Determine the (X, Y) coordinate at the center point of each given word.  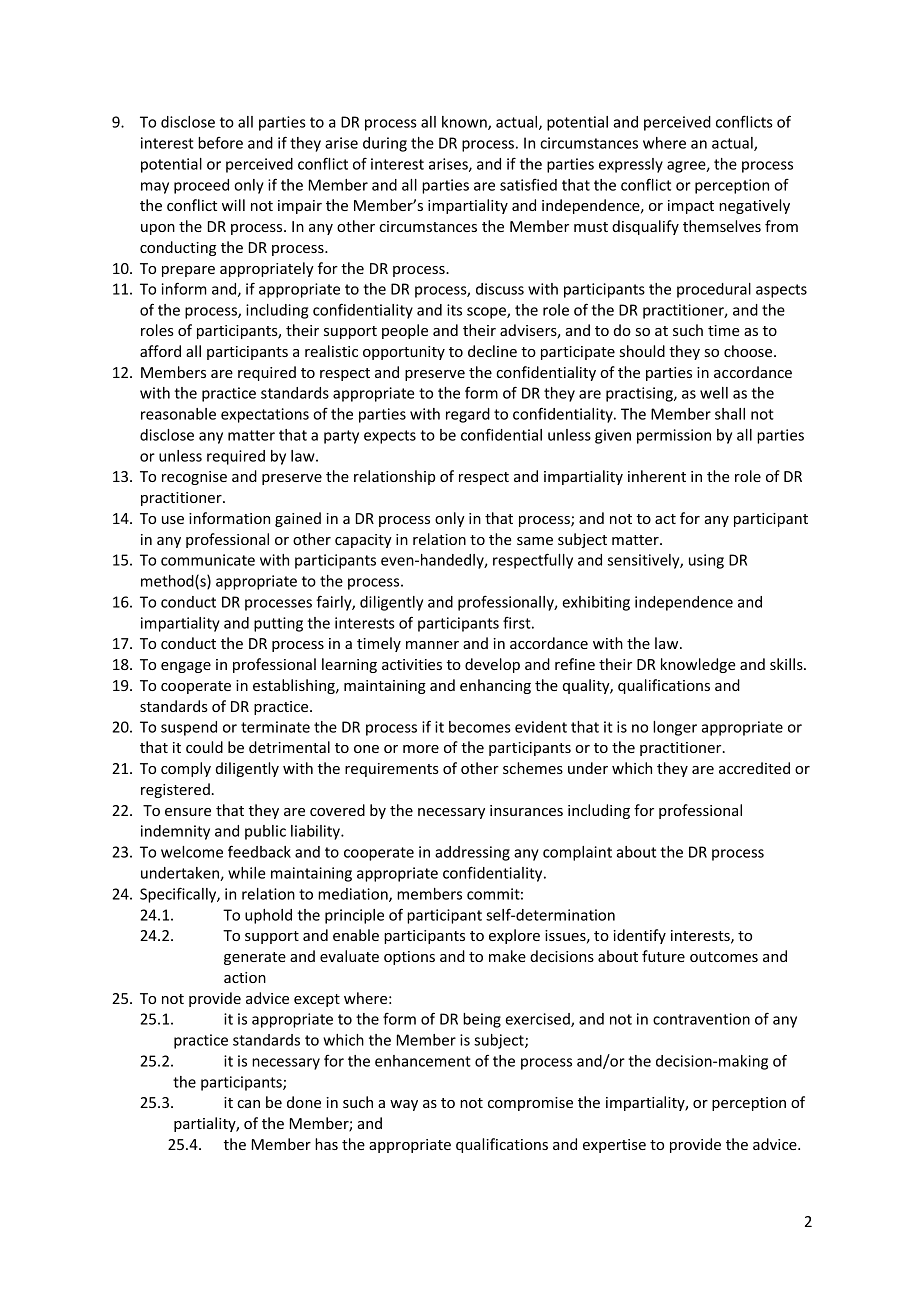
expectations (265, 415)
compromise (530, 1104)
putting (278, 624)
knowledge (698, 665)
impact (691, 207)
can (248, 1104)
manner (432, 645)
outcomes (724, 957)
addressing (472, 853)
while (246, 873)
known (465, 123)
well (714, 393)
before (220, 143)
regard (468, 415)
